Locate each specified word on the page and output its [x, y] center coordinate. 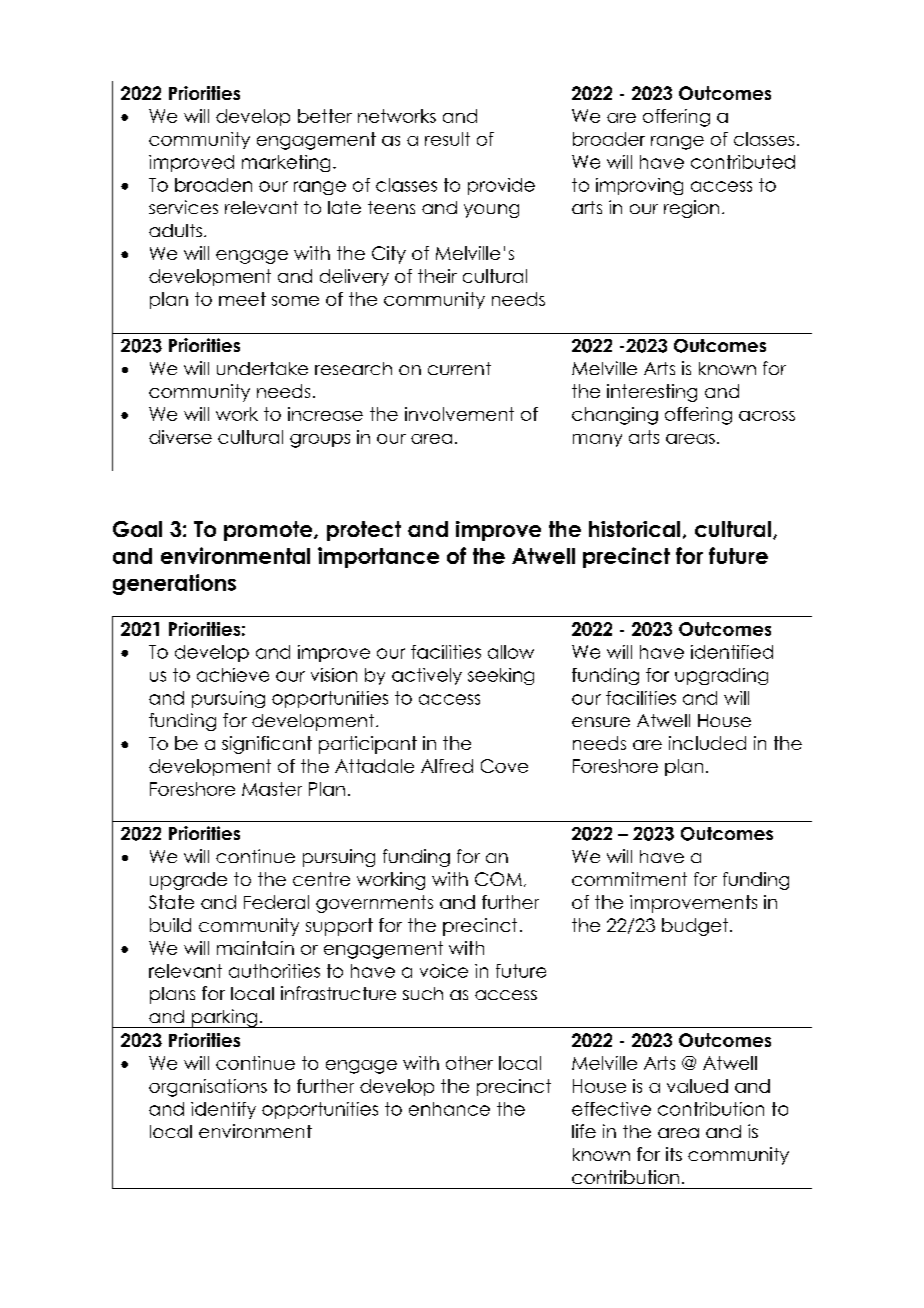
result [447, 139]
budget [696, 927]
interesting [652, 393]
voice [444, 971]
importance [378, 557]
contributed [743, 162]
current [459, 368]
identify [223, 1110]
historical [634, 529]
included [707, 743]
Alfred [447, 766]
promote [269, 531]
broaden [213, 185]
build [170, 925]
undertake [262, 368]
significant [267, 745]
